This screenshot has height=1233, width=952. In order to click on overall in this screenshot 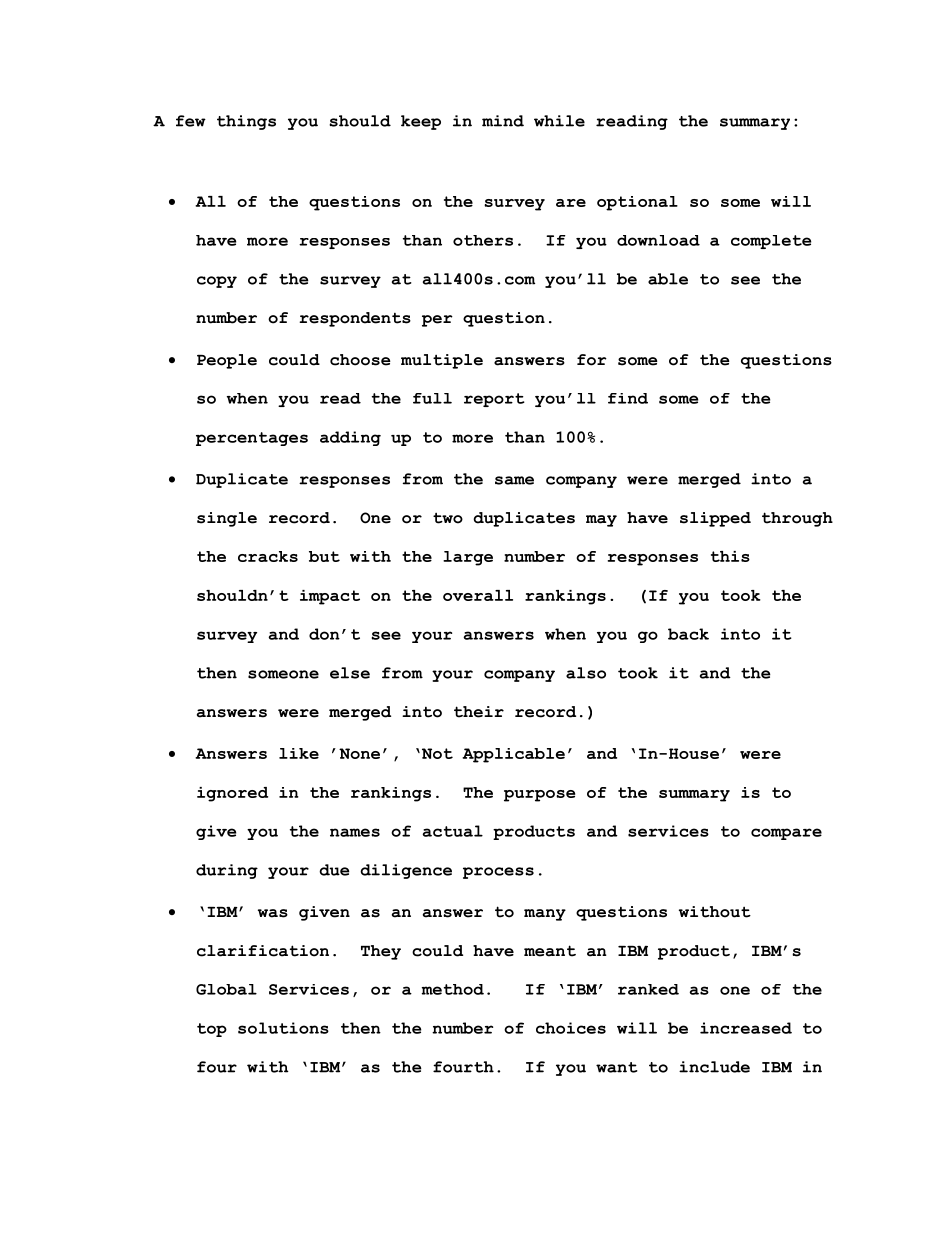, I will do `click(478, 595)`.
